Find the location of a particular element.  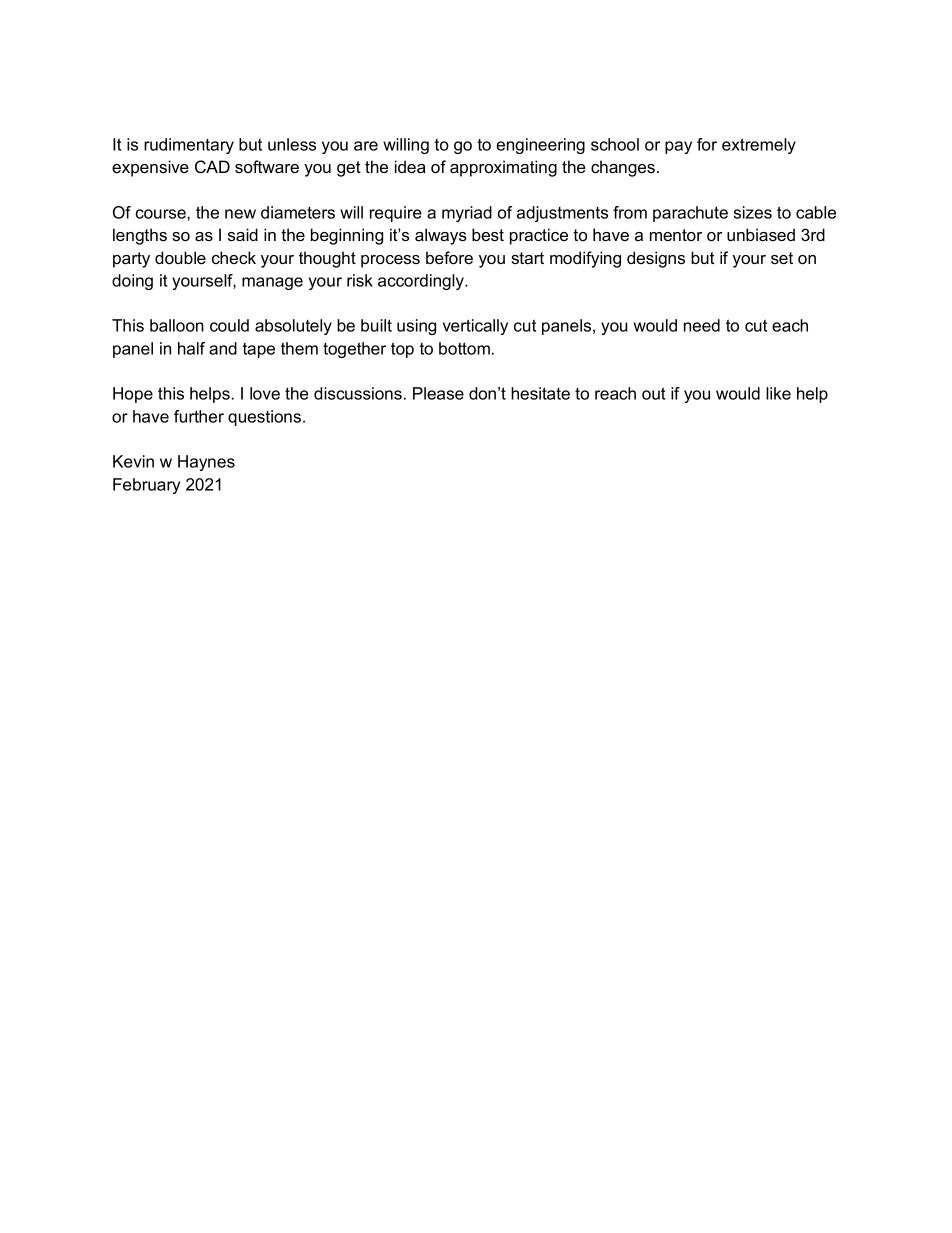

unbiased is located at coordinates (761, 234).
